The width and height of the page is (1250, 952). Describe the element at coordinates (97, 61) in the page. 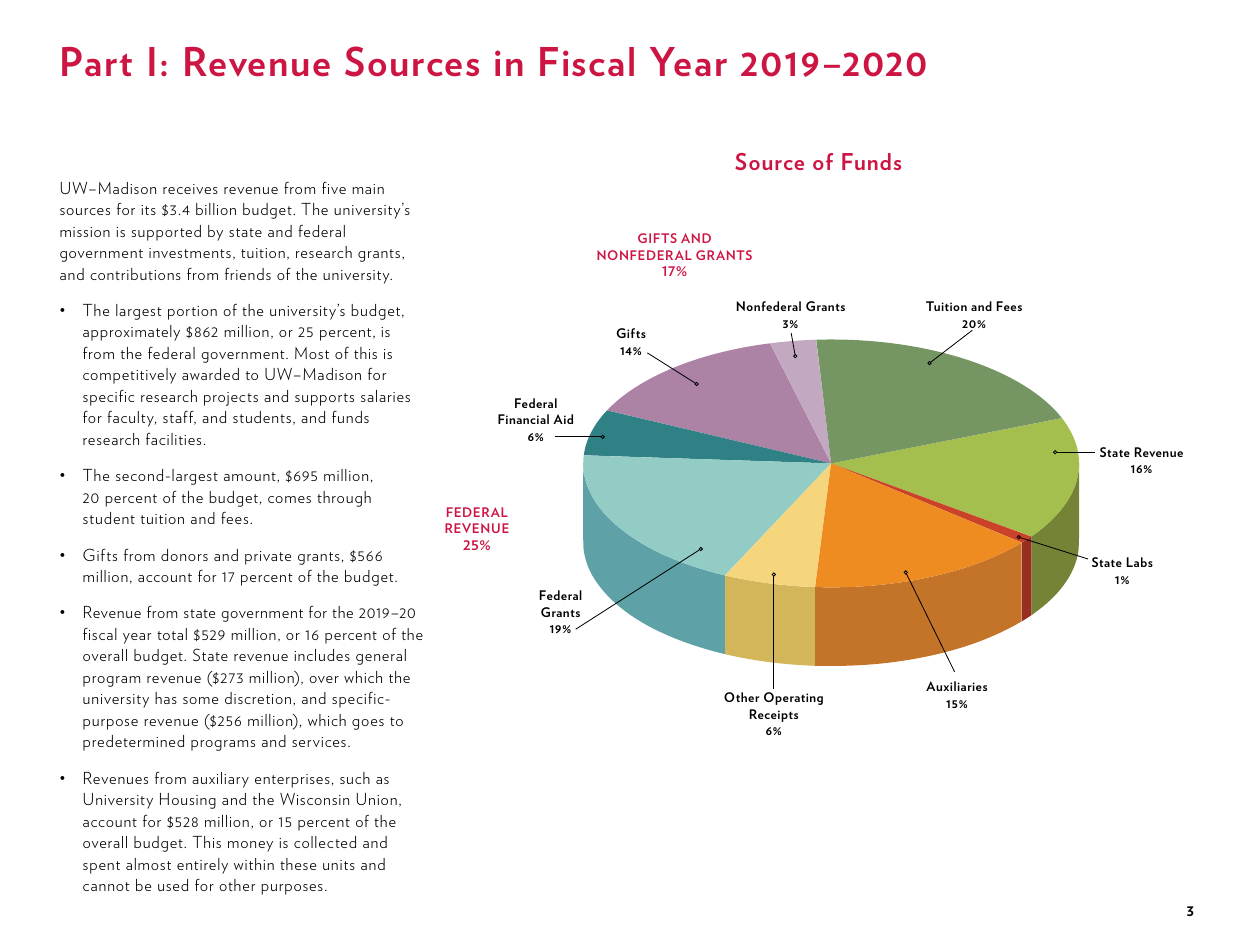

I see `Part` at that location.
